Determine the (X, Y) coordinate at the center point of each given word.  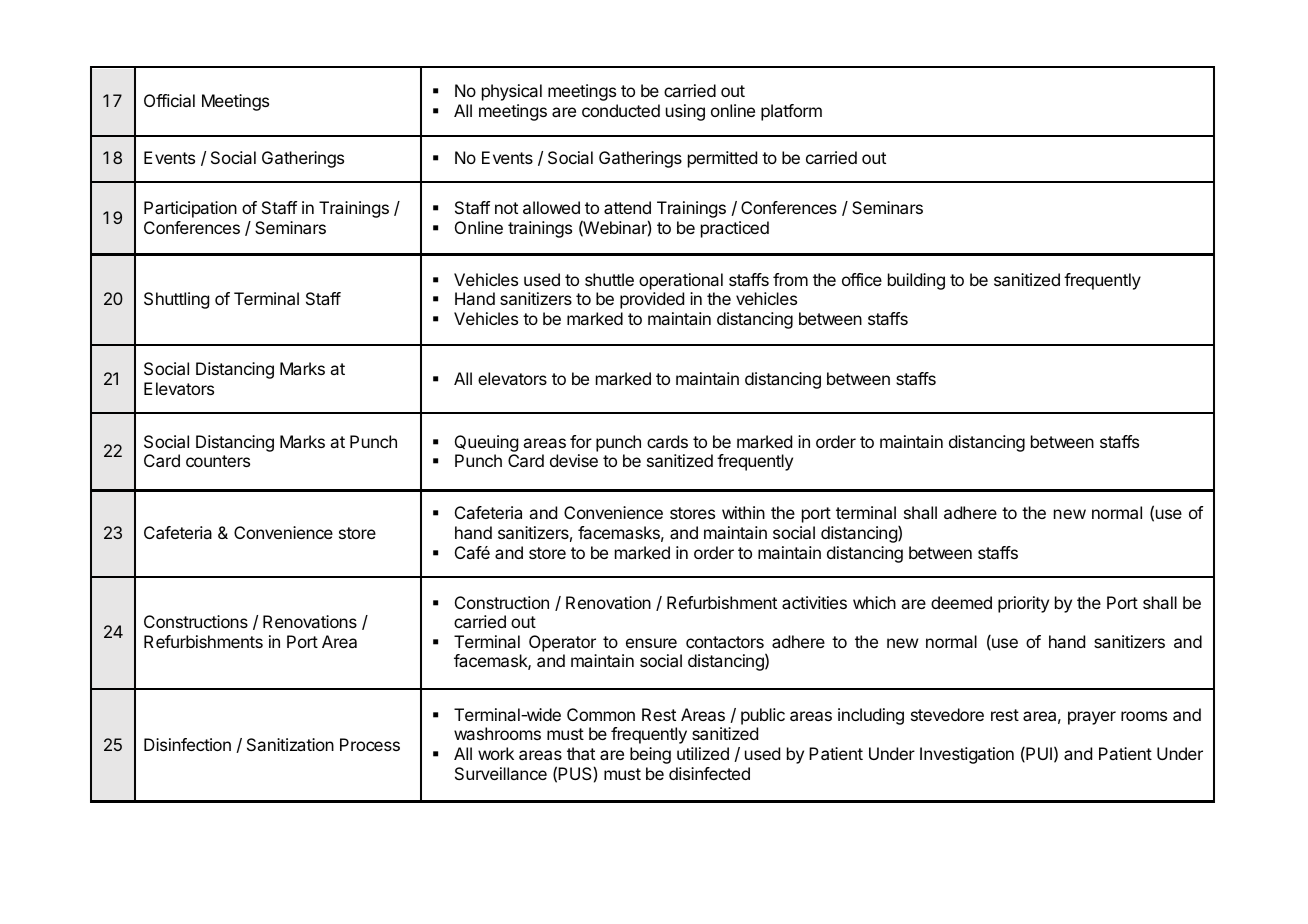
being (650, 755)
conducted (621, 110)
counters (218, 461)
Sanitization (290, 744)
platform (791, 112)
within (743, 512)
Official (169, 100)
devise (574, 460)
